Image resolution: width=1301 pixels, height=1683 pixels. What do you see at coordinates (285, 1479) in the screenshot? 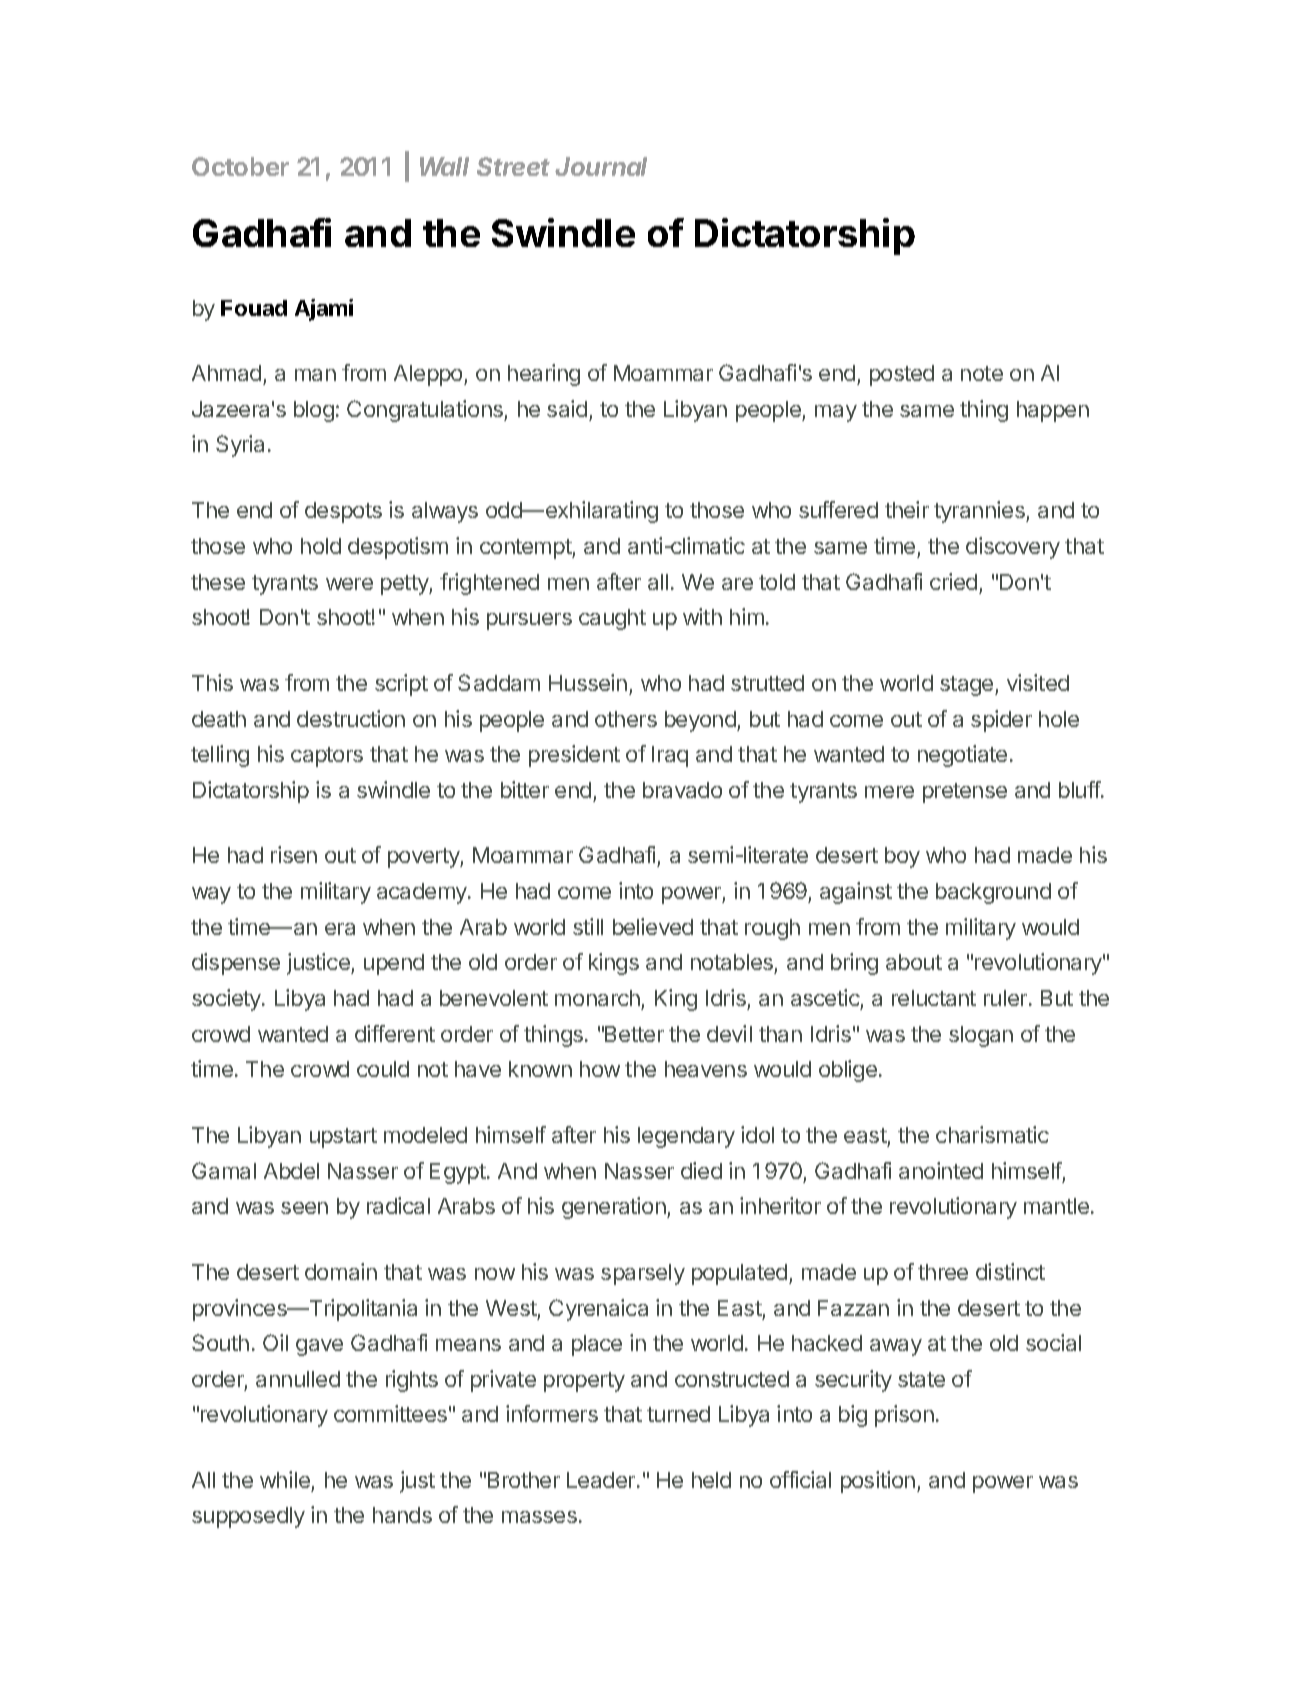
I see `while` at bounding box center [285, 1479].
